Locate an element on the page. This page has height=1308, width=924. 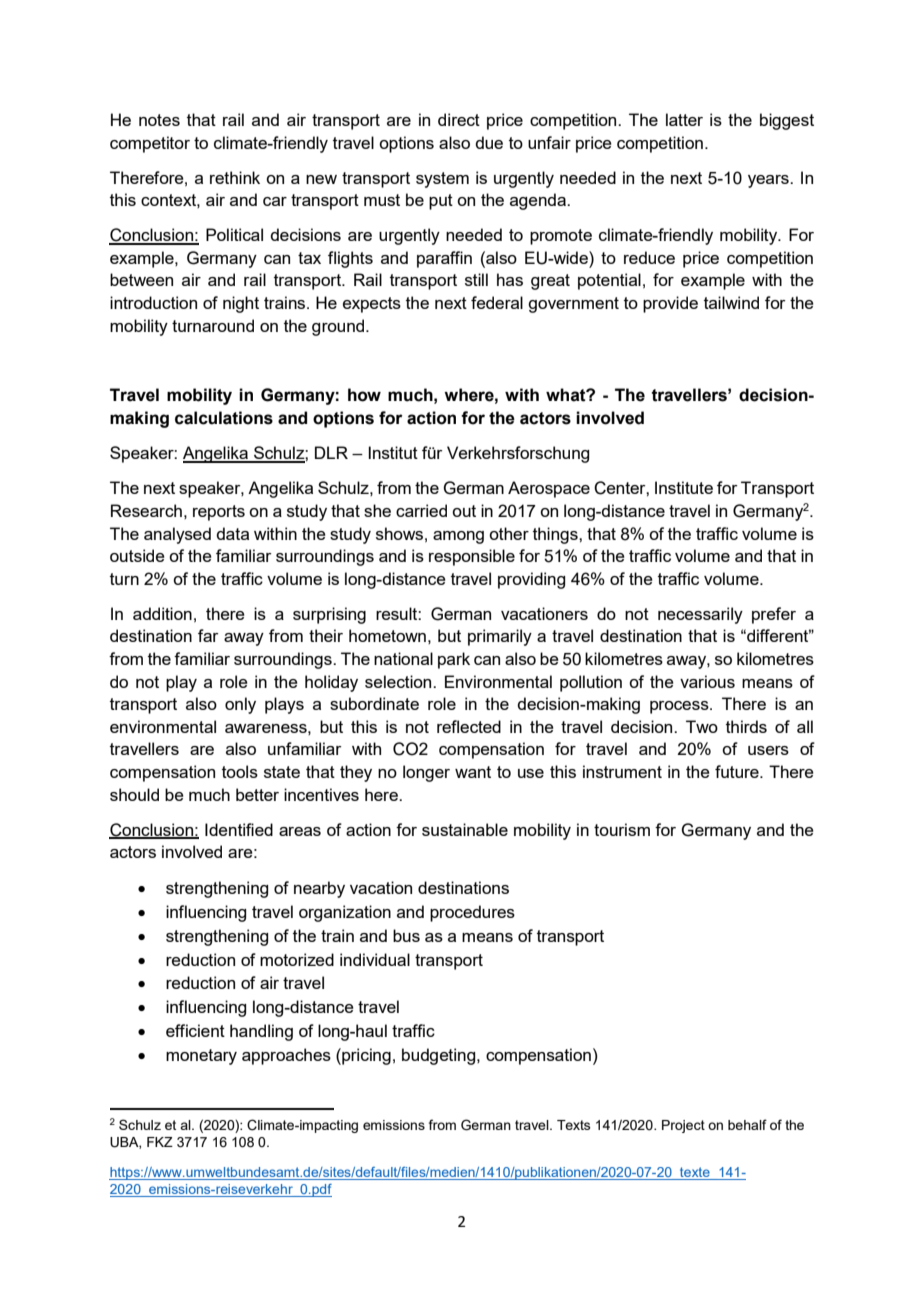
tailwind is located at coordinates (731, 302).
